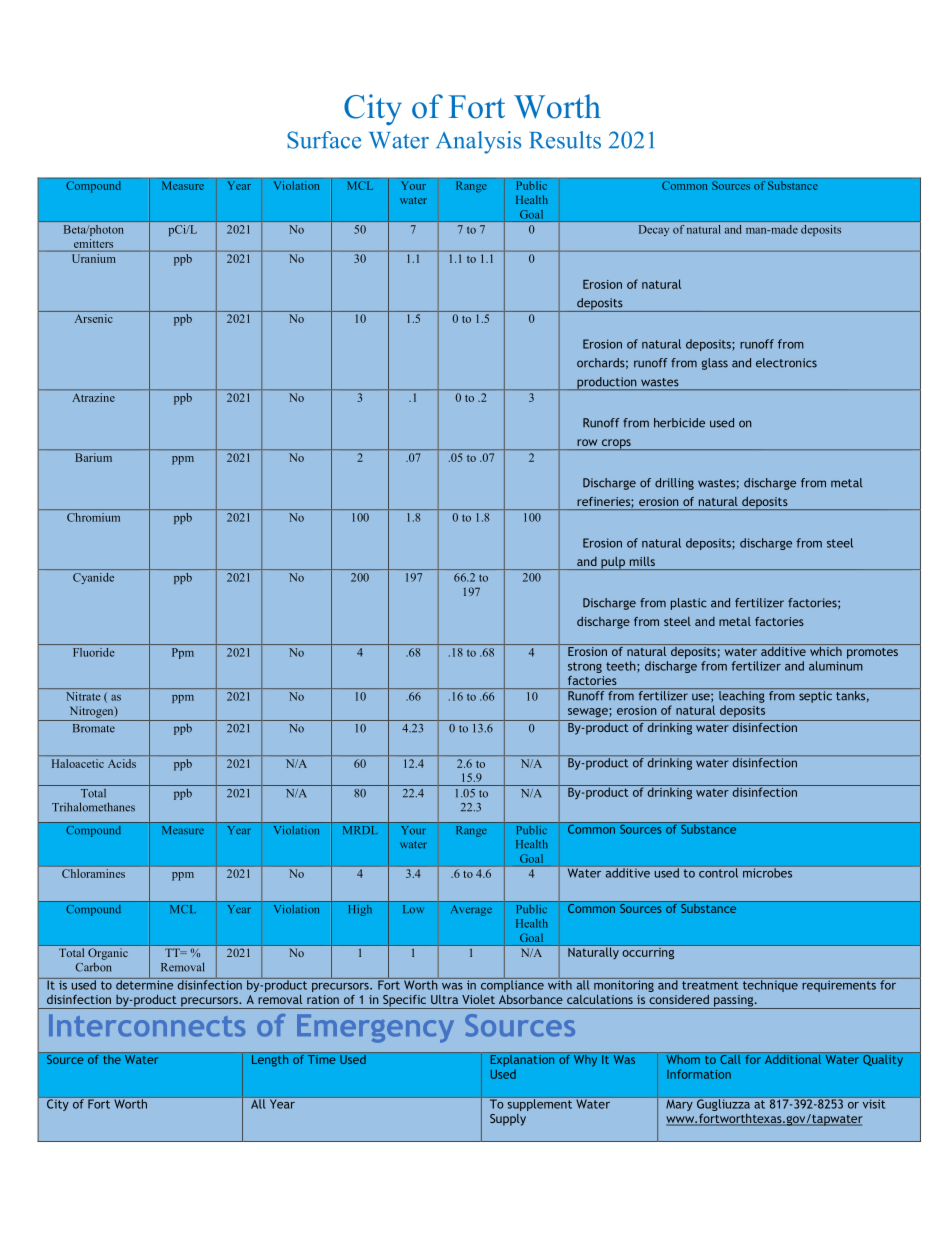 The height and width of the screenshot is (1233, 952). Describe the element at coordinates (122, 763) in the screenshot. I see `Acids` at that location.
